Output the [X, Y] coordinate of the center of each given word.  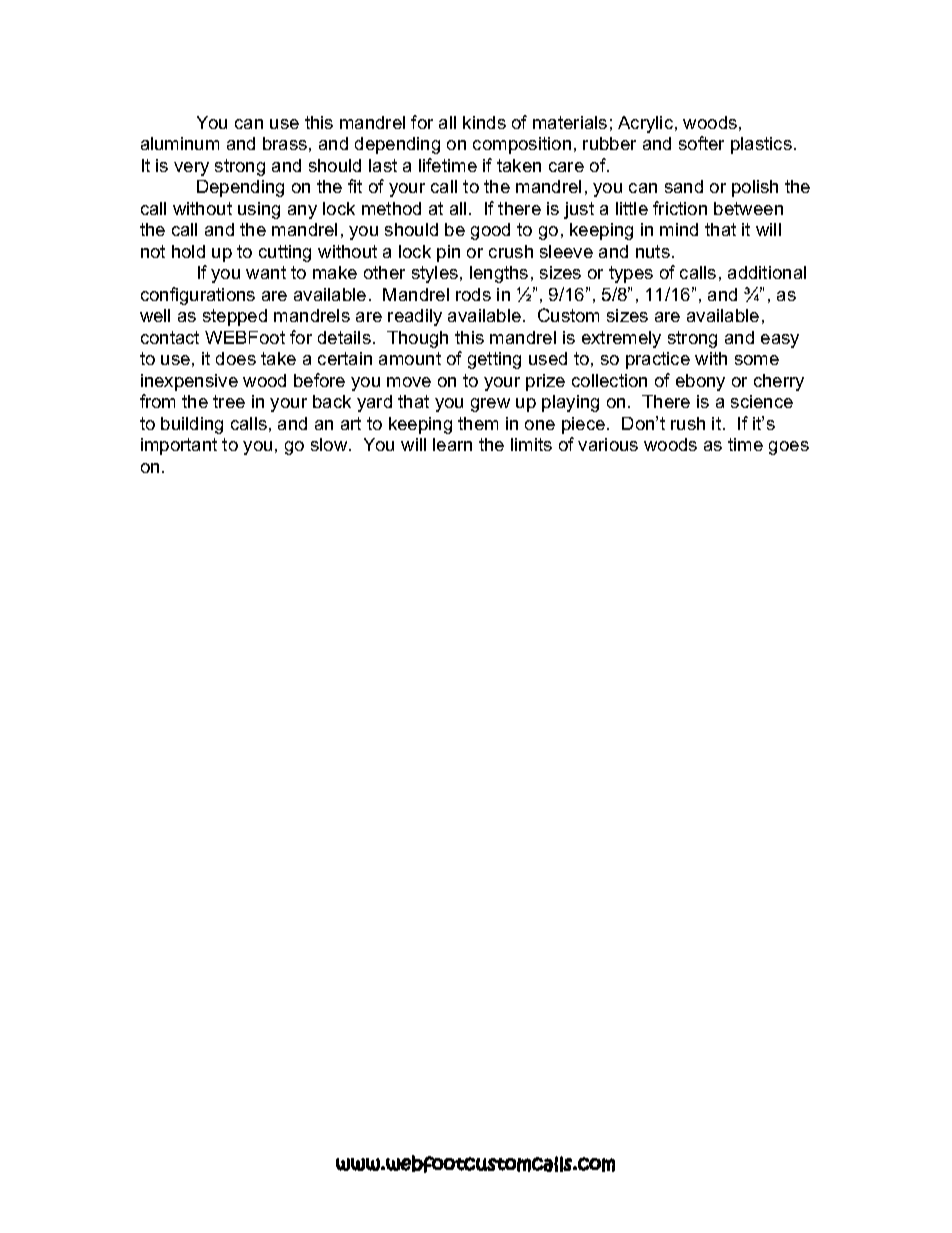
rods [473, 294]
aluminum [180, 143]
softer [701, 143]
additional [767, 272]
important [179, 446]
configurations [198, 296]
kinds [484, 122]
